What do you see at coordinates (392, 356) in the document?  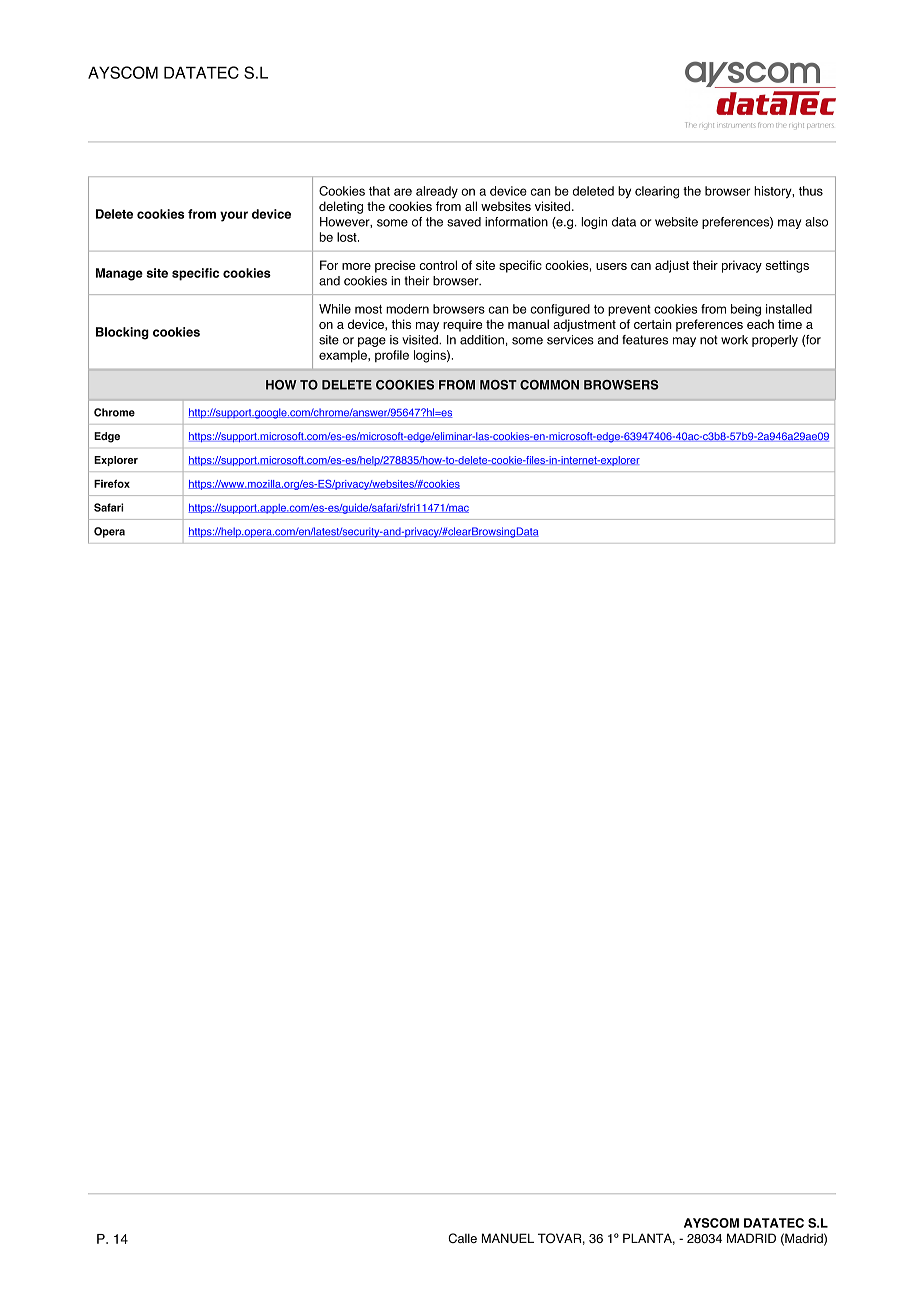 I see `profile` at bounding box center [392, 356].
